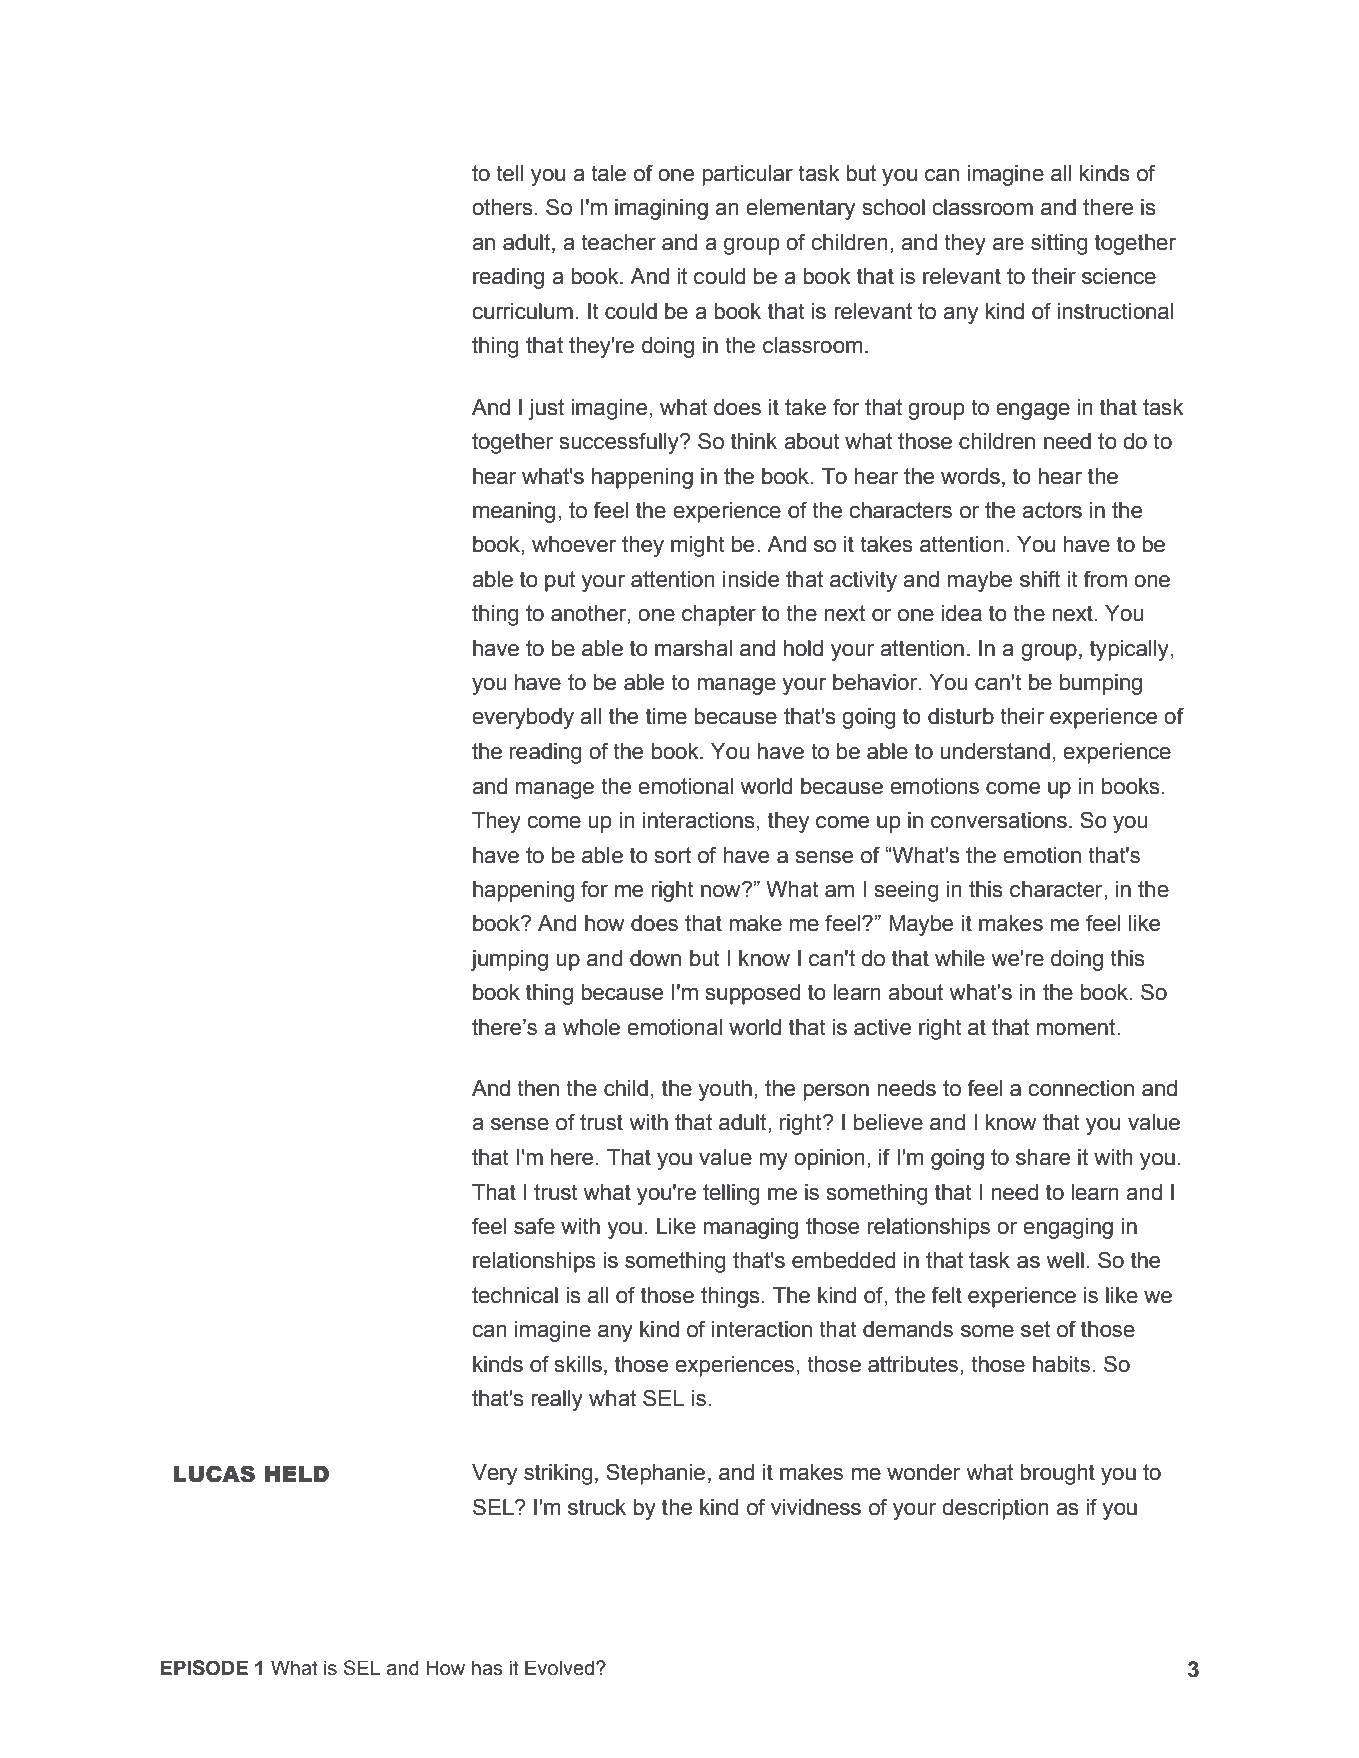  Describe the element at coordinates (204, 1668) in the document. I see `EPISODE` at that location.
